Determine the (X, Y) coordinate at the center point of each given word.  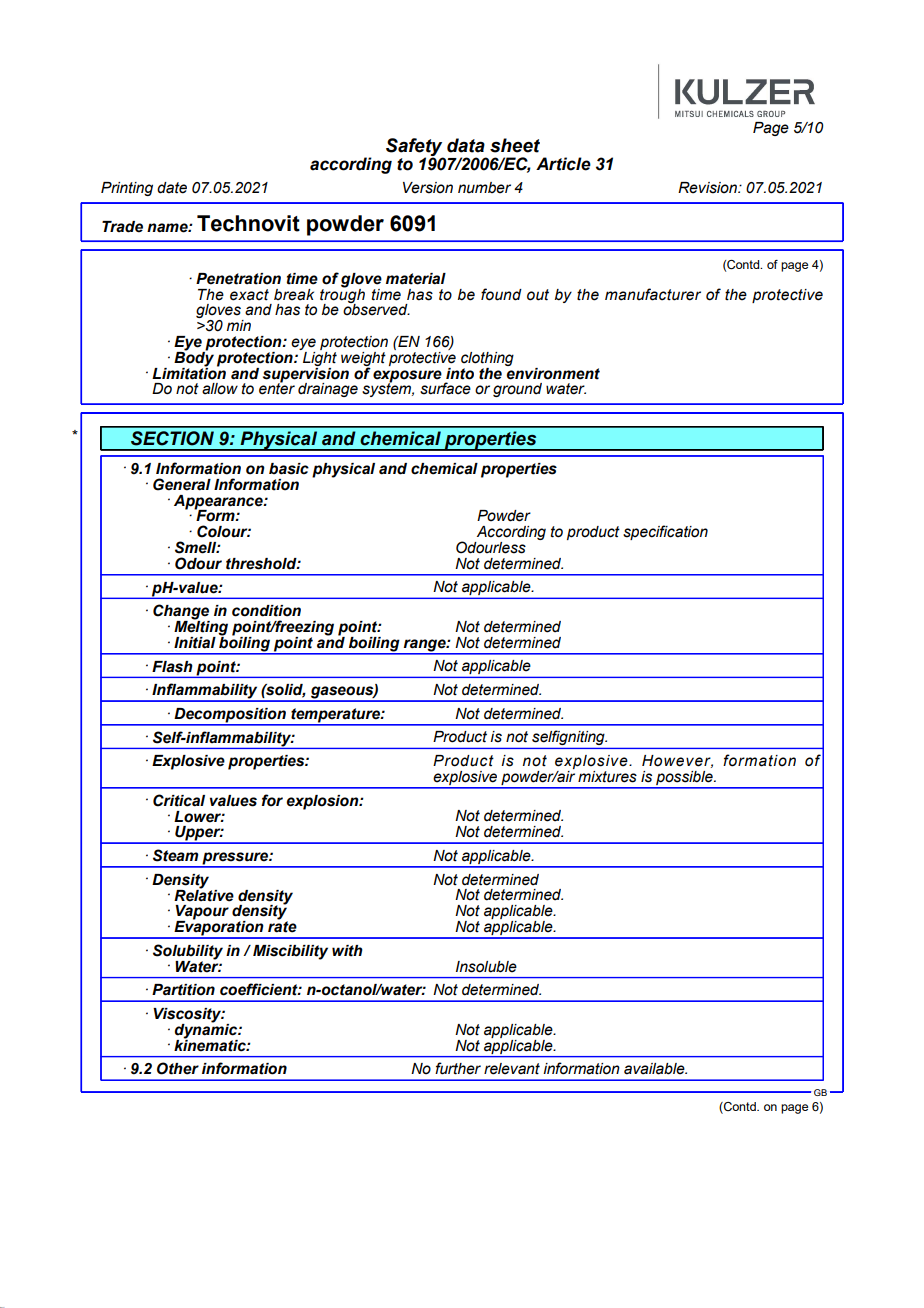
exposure (407, 377)
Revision (708, 188)
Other (178, 1068)
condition (266, 611)
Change (181, 613)
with (347, 951)
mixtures (607, 777)
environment (552, 372)
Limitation (189, 372)
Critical (179, 800)
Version (428, 188)
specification (665, 532)
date (172, 188)
